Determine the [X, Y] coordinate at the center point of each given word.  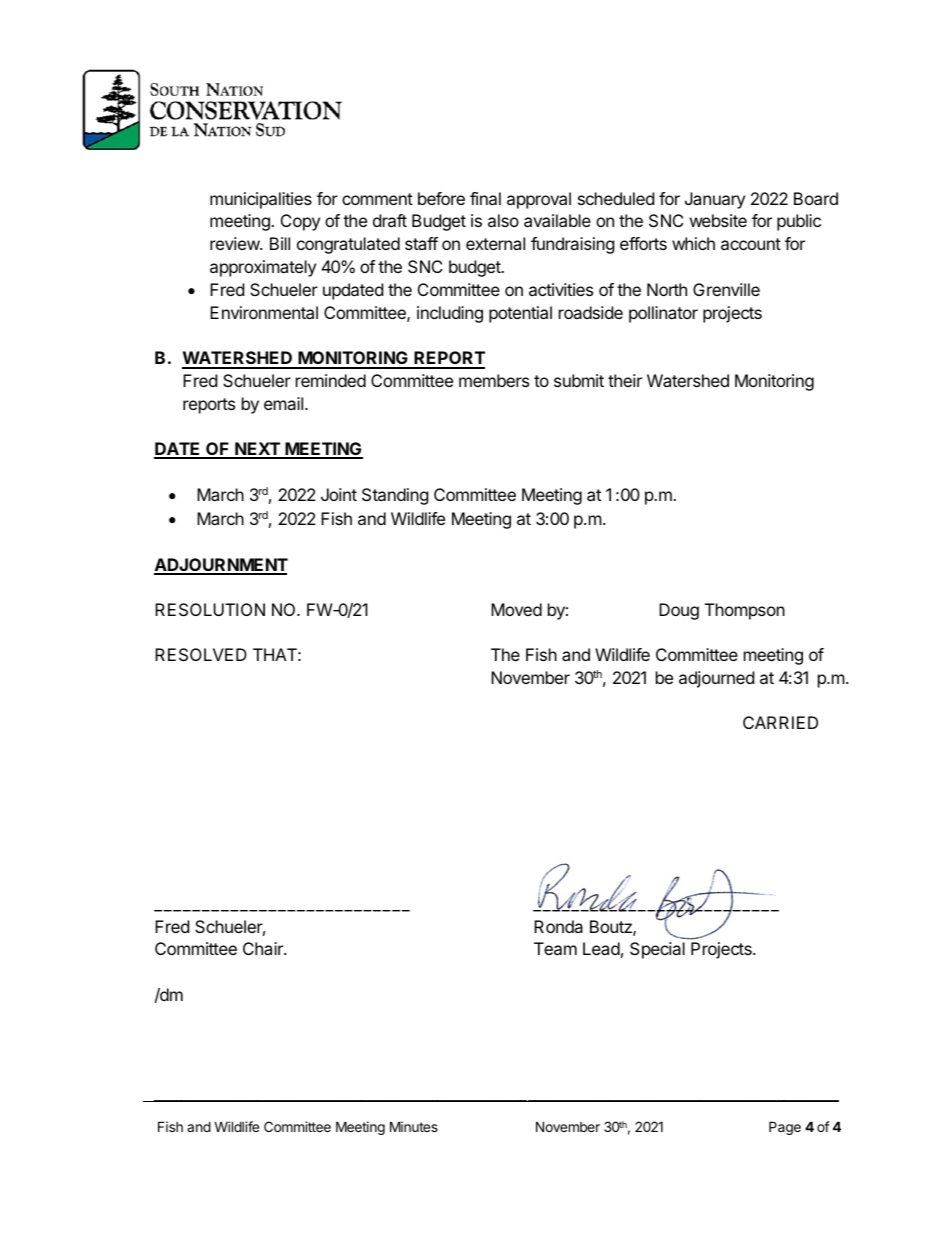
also [503, 220]
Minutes [414, 1126]
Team [555, 948]
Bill [280, 243]
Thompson [745, 611]
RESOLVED [201, 654]
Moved [516, 609]
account [751, 244]
